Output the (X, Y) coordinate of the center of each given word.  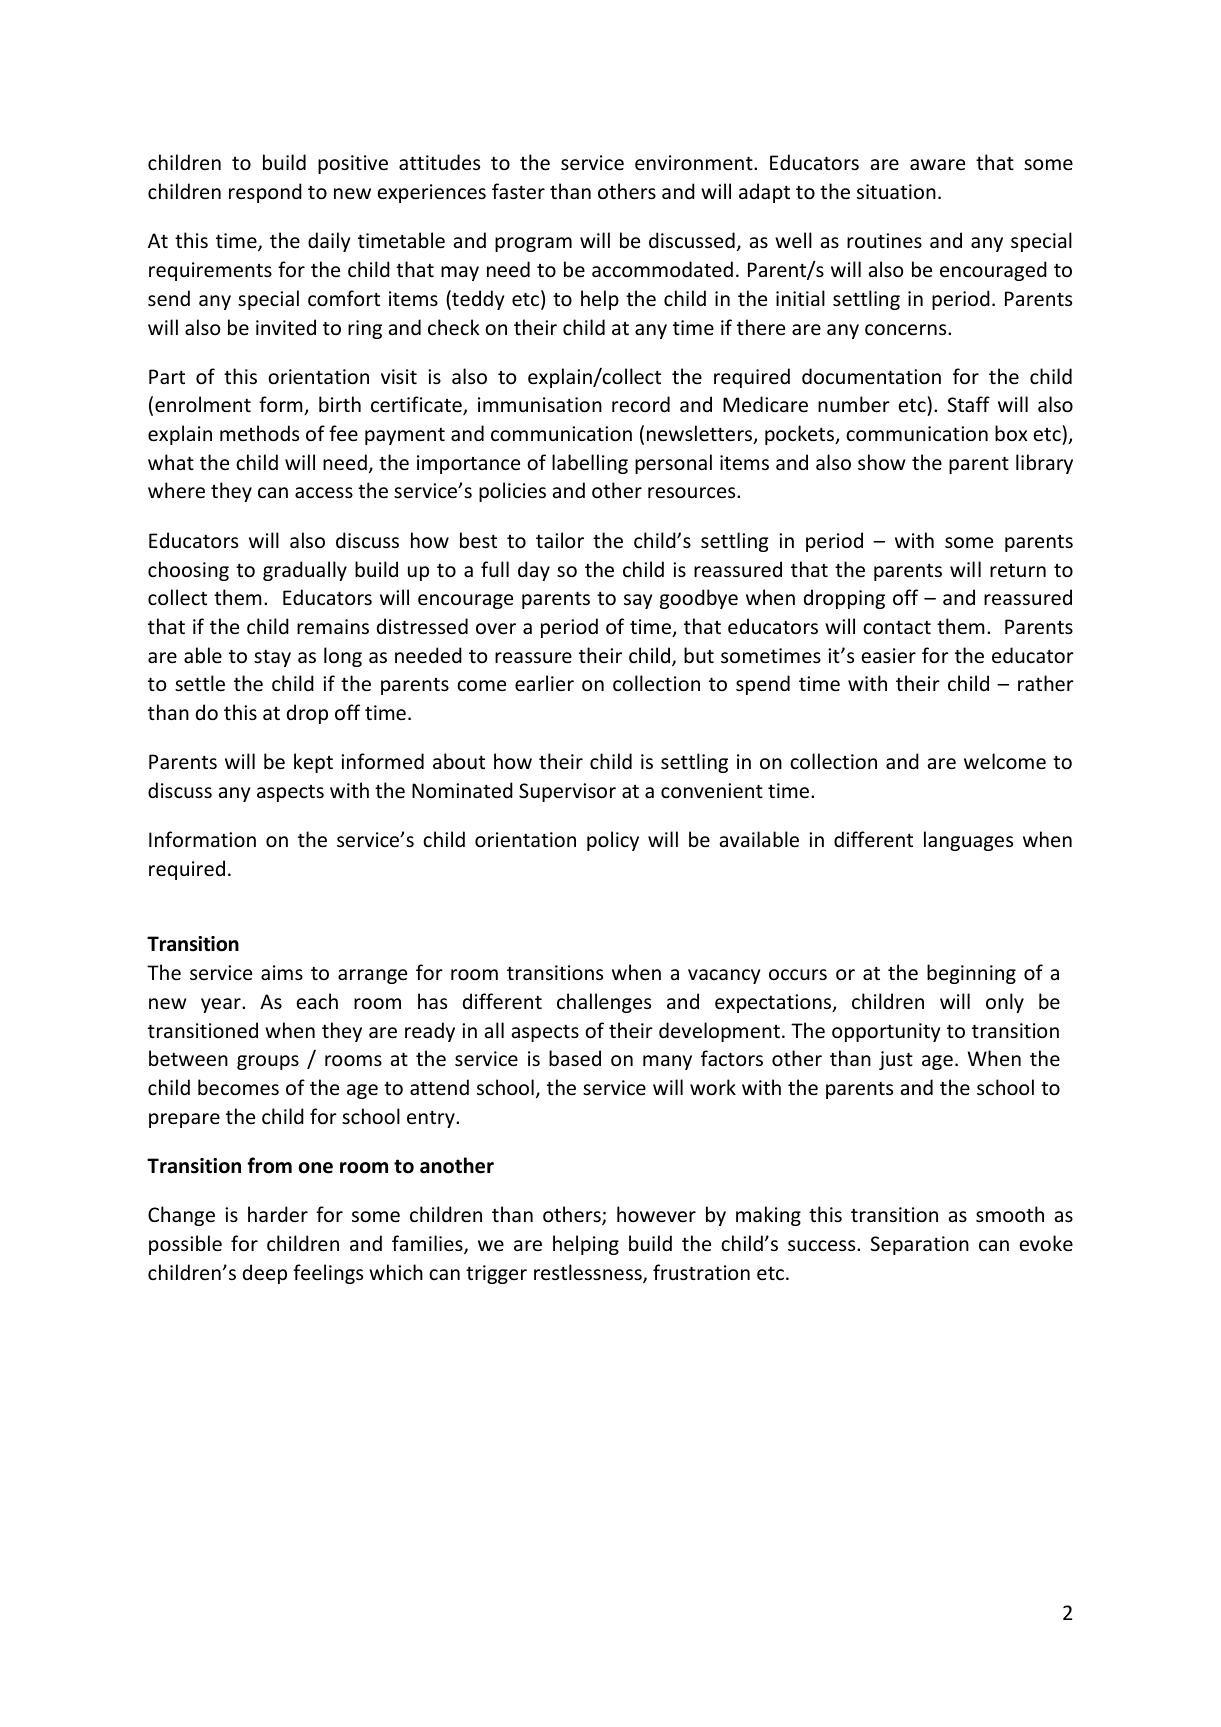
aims (282, 973)
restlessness (589, 1273)
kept (313, 763)
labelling (590, 464)
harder (278, 1214)
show (881, 462)
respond (265, 193)
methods (259, 433)
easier (888, 656)
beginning (971, 974)
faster (518, 191)
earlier (544, 683)
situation (896, 191)
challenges (604, 1003)
